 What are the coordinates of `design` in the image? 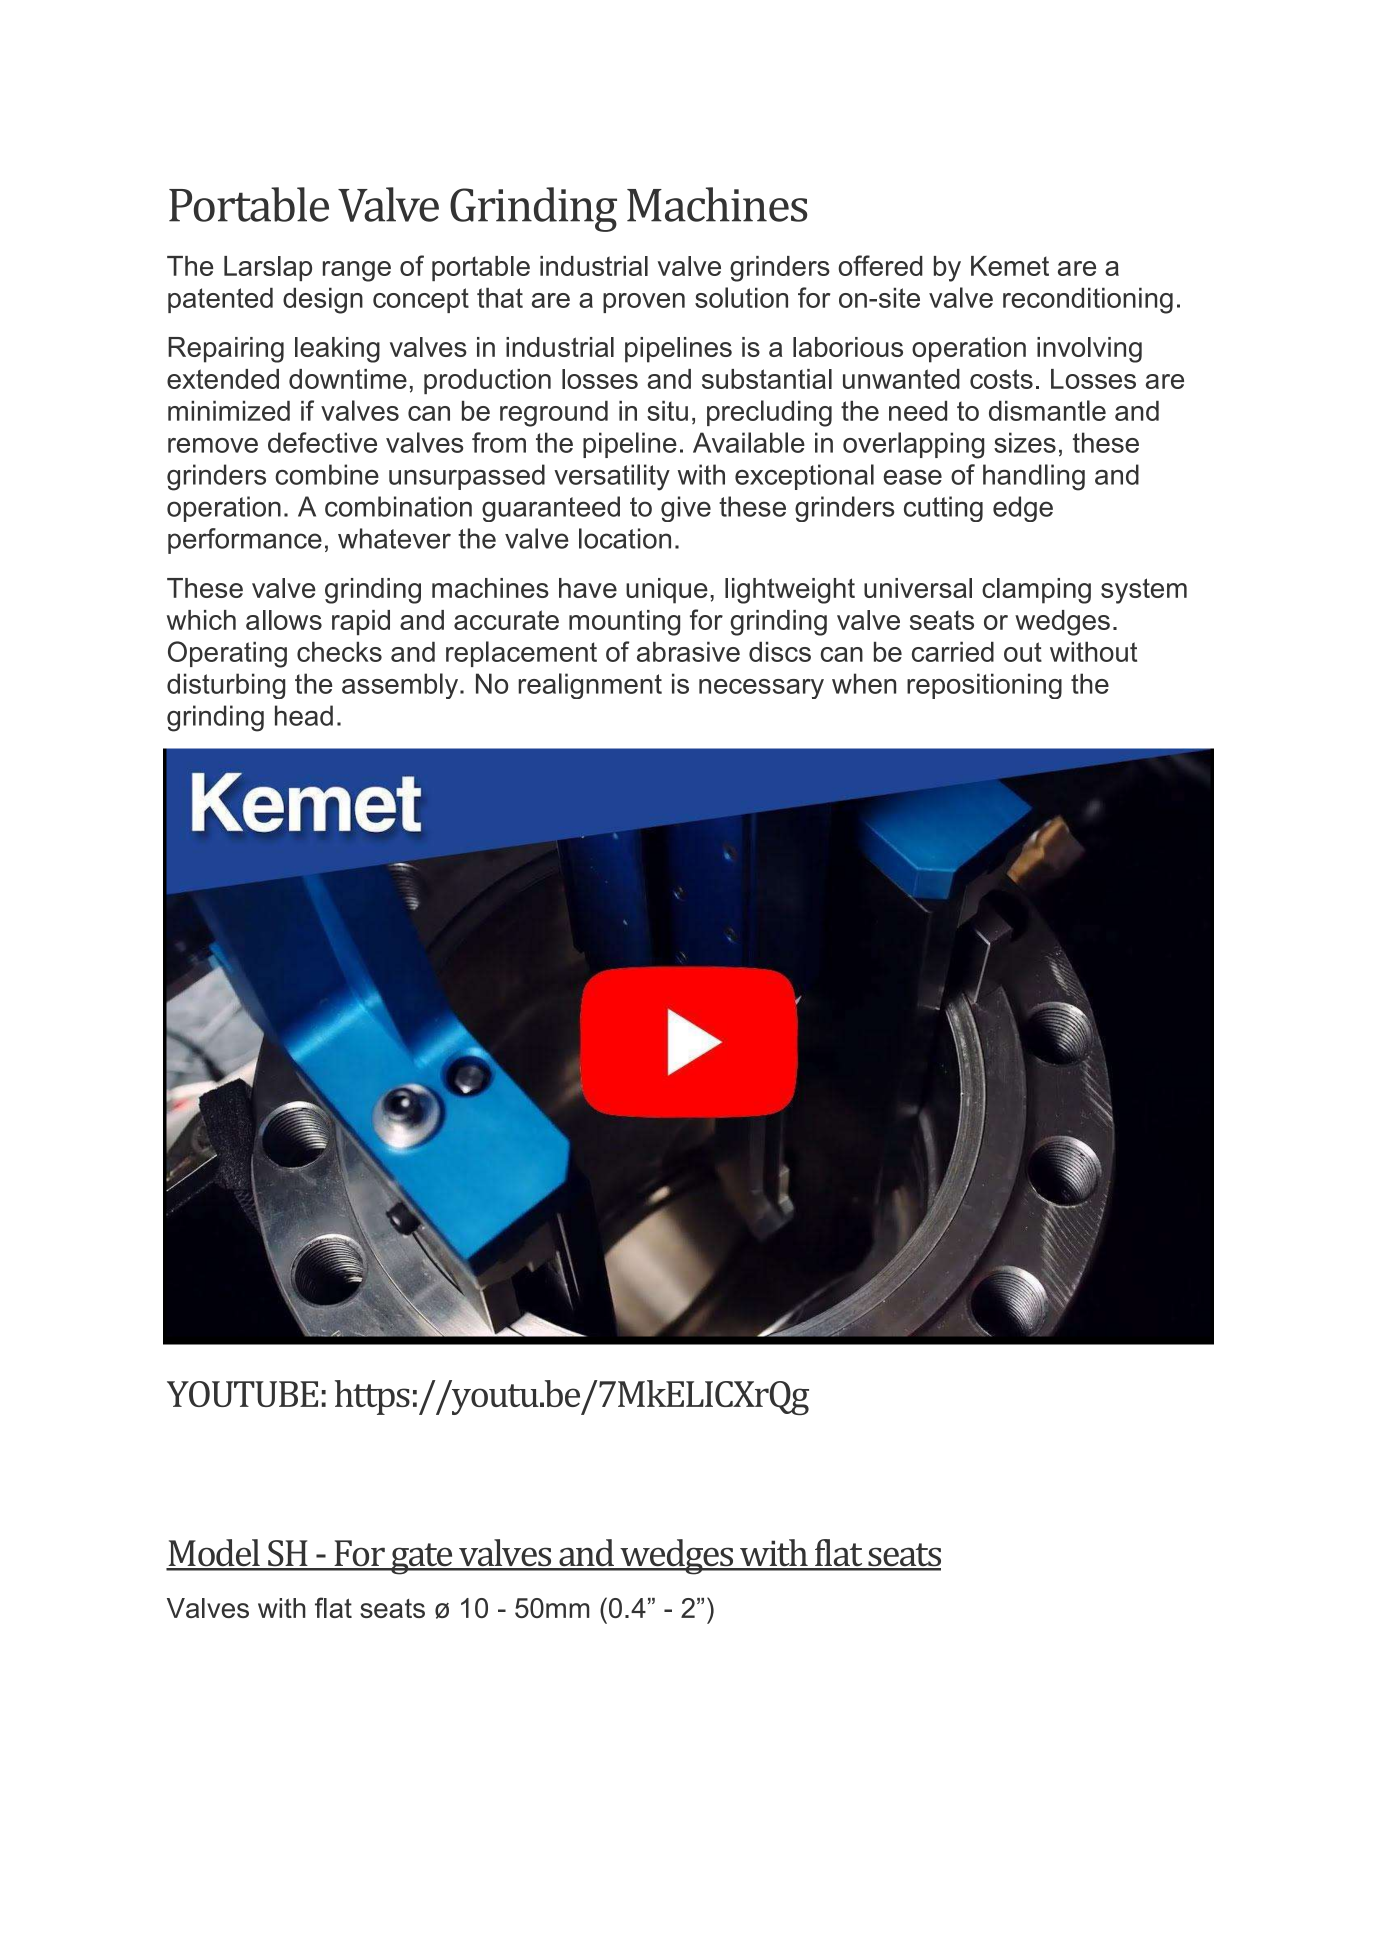 It's located at (323, 300).
